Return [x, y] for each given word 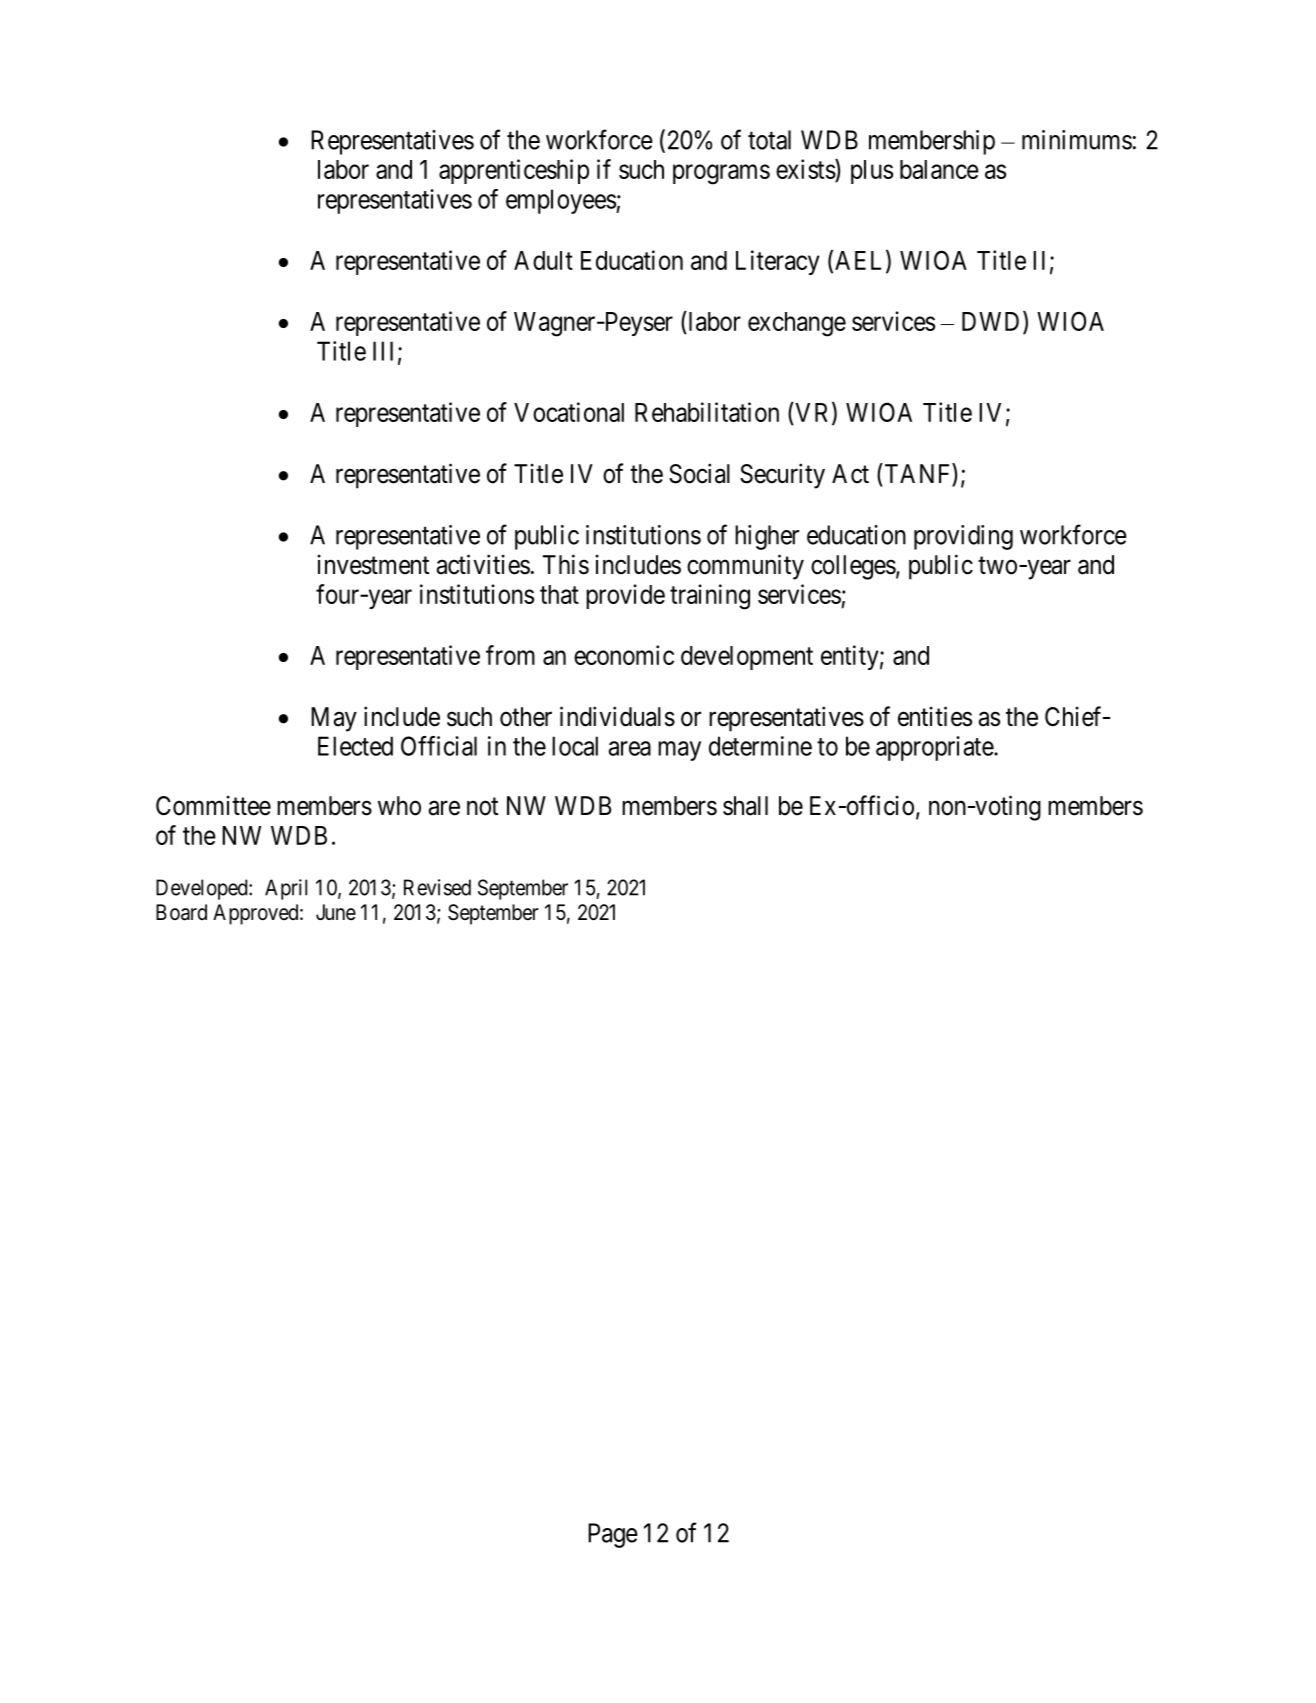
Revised [437, 887]
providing [963, 537]
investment [373, 565]
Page [613, 1535]
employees [561, 201]
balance [939, 169]
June [336, 912]
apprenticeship [514, 171]
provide [625, 596]
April [286, 889]
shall [745, 806]
